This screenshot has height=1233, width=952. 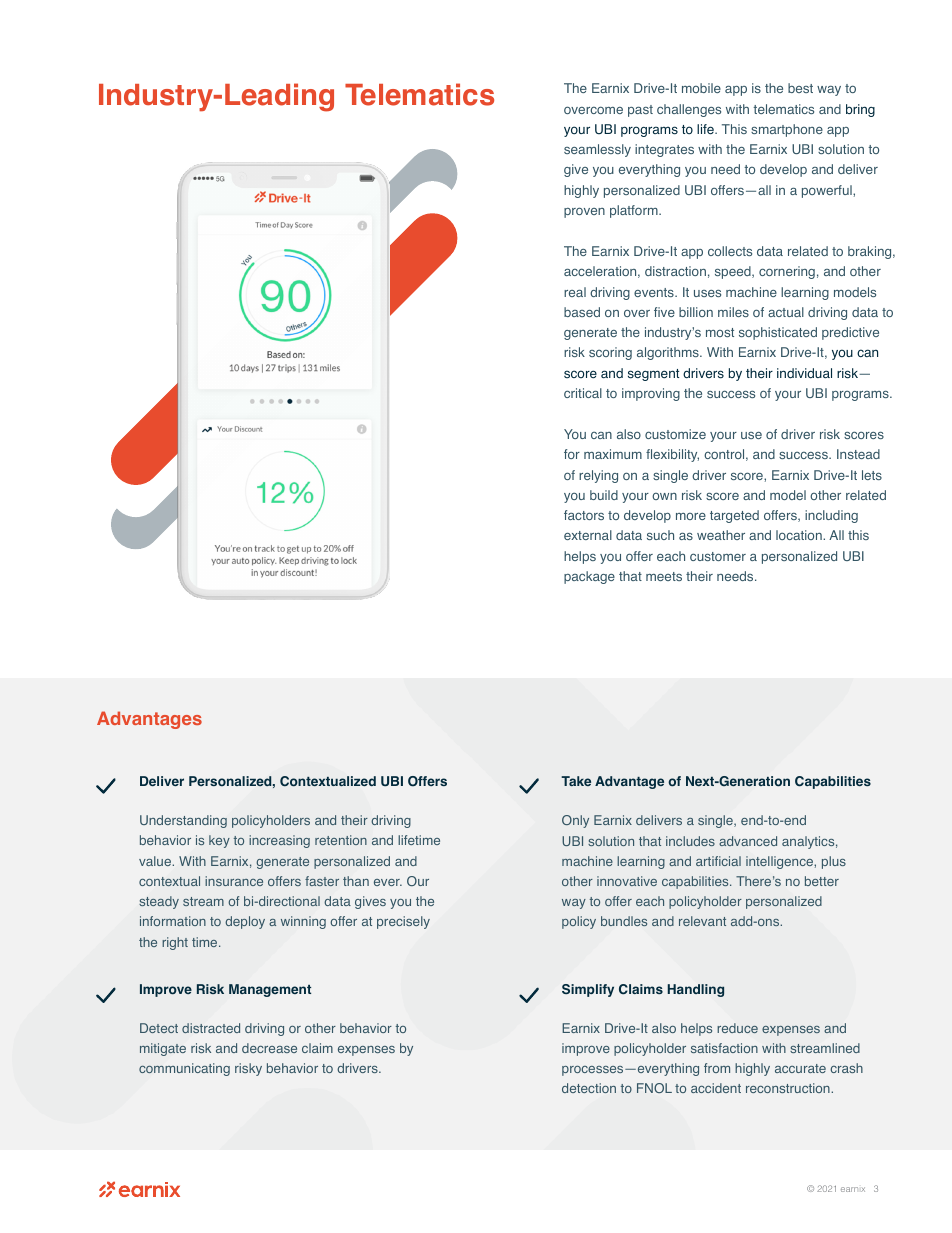 I want to click on smartphone, so click(x=787, y=130).
